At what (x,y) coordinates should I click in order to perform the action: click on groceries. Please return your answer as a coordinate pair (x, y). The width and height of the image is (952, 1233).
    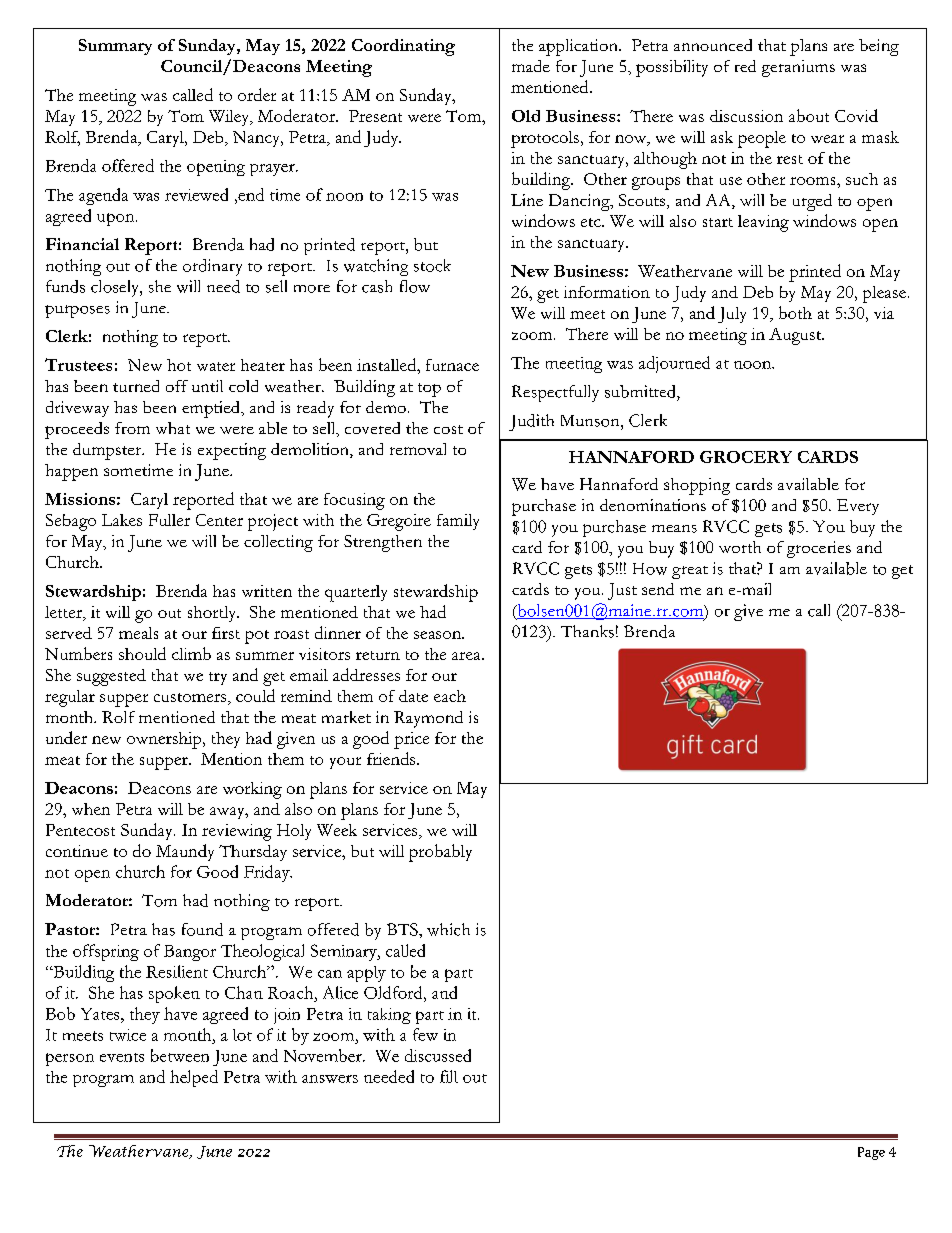
    Looking at the image, I should click on (819, 549).
